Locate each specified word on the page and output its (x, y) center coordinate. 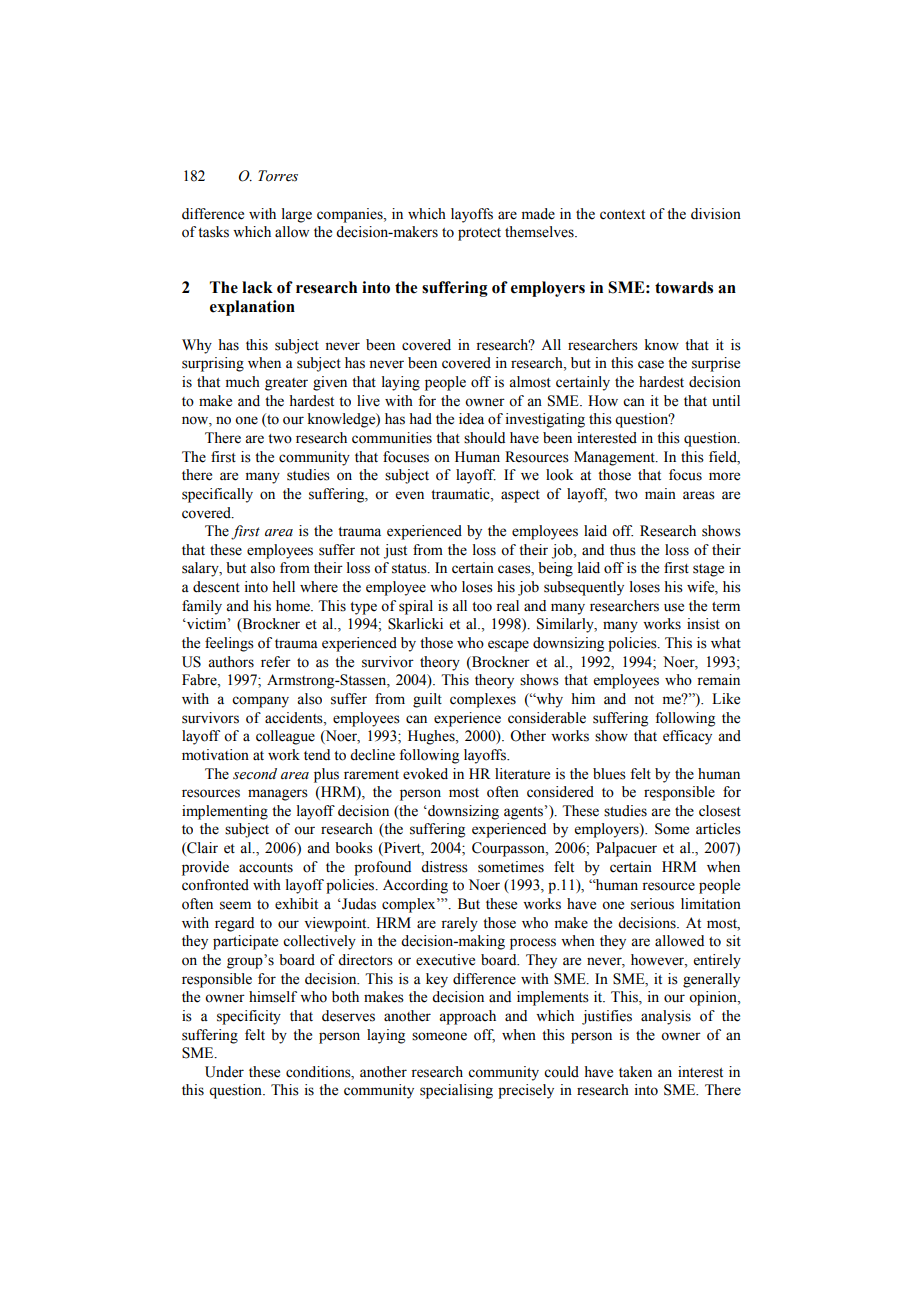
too (482, 607)
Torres (278, 176)
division (716, 214)
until (726, 400)
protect (479, 234)
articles (718, 829)
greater (286, 384)
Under (224, 1072)
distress (444, 867)
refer (276, 662)
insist (703, 624)
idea (471, 419)
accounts (266, 868)
